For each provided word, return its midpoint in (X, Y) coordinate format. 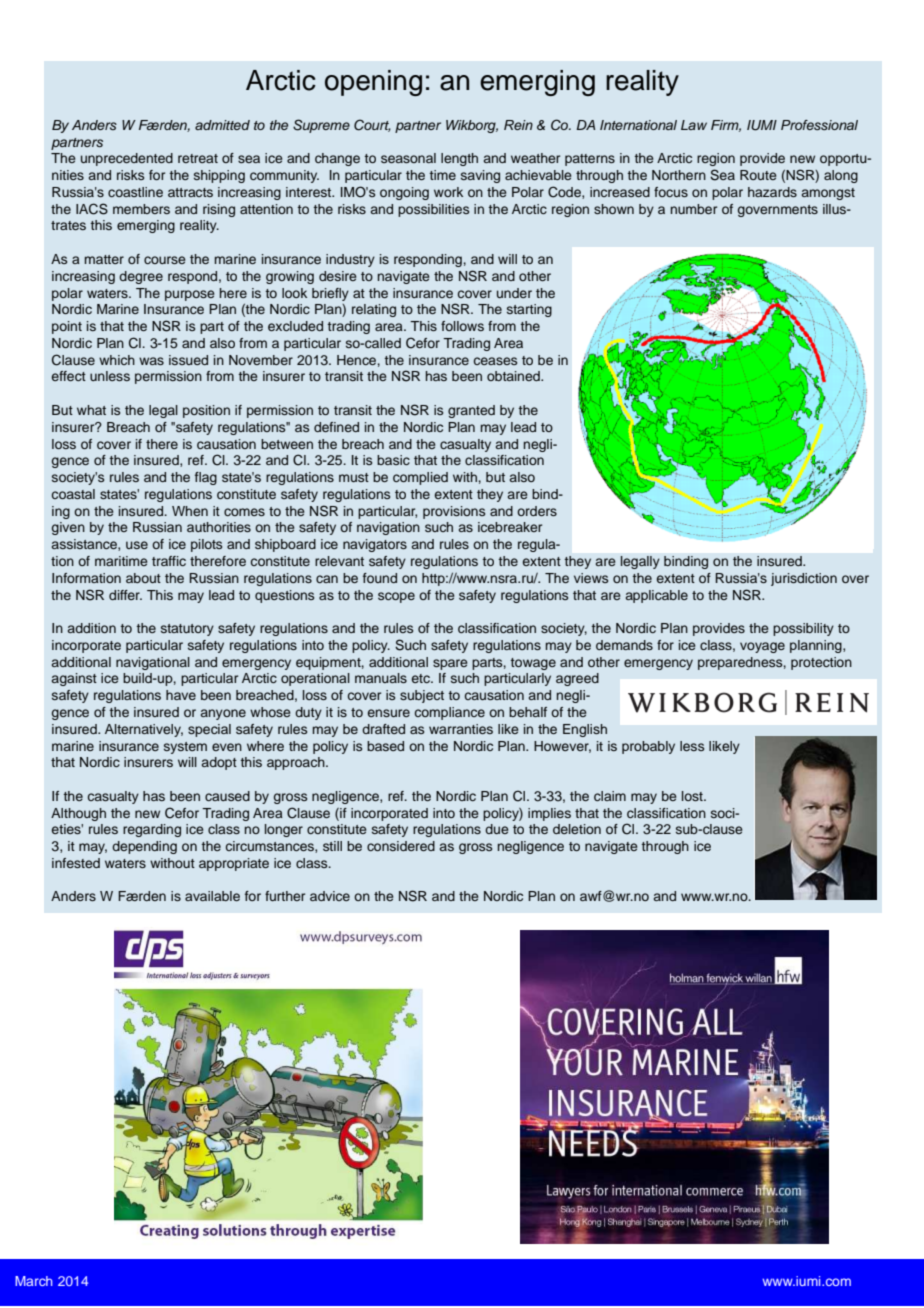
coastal (73, 494)
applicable (657, 596)
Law (694, 125)
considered (401, 846)
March (33, 1281)
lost (693, 796)
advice (330, 896)
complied (420, 478)
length (459, 159)
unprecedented (127, 159)
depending (144, 847)
